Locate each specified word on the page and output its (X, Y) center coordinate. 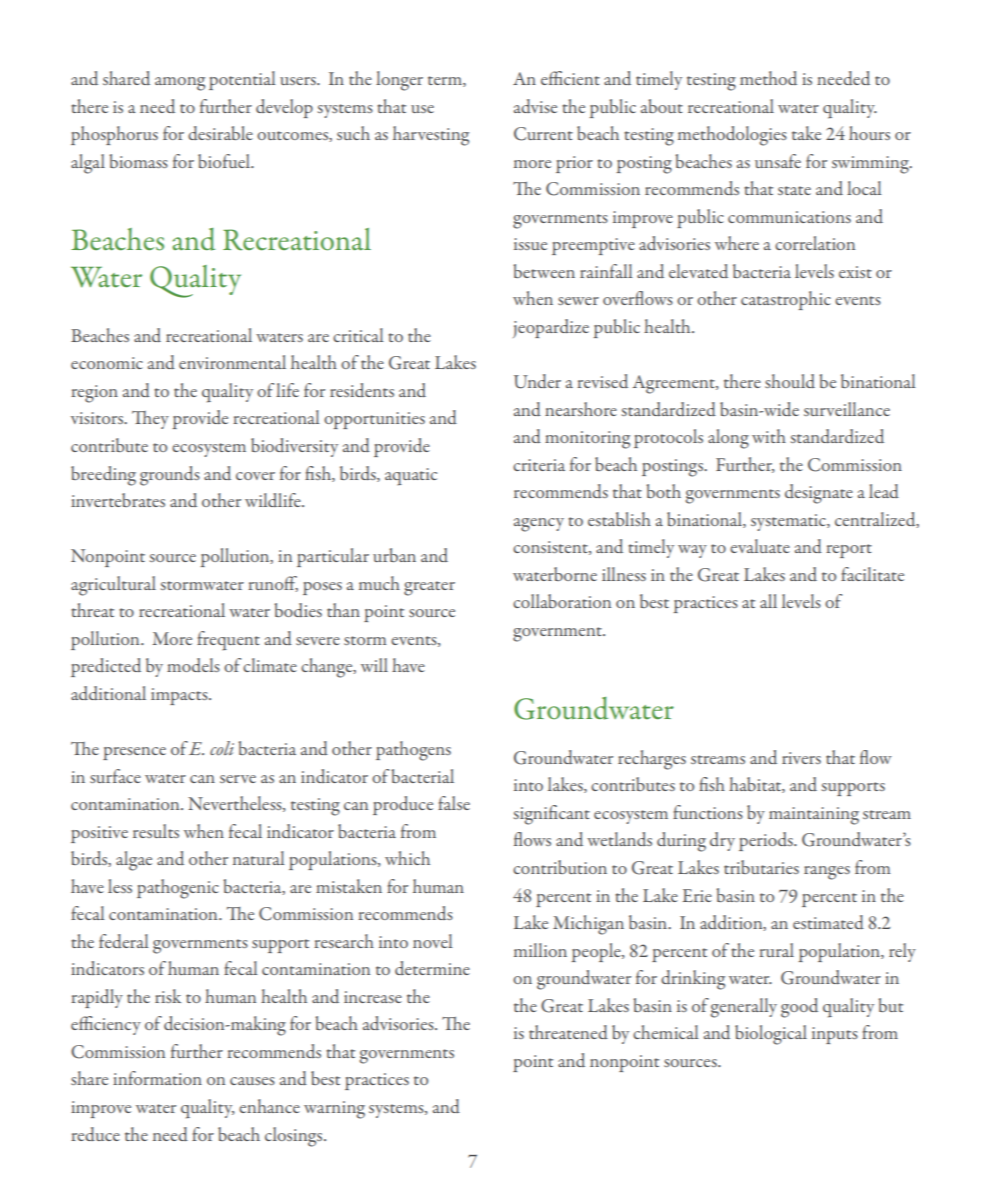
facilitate (872, 574)
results (156, 831)
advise (535, 106)
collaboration (562, 601)
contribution (560, 867)
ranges (827, 873)
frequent (228, 640)
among (180, 84)
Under (537, 381)
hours (869, 133)
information (157, 1078)
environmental (232, 362)
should (790, 381)
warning (334, 1110)
